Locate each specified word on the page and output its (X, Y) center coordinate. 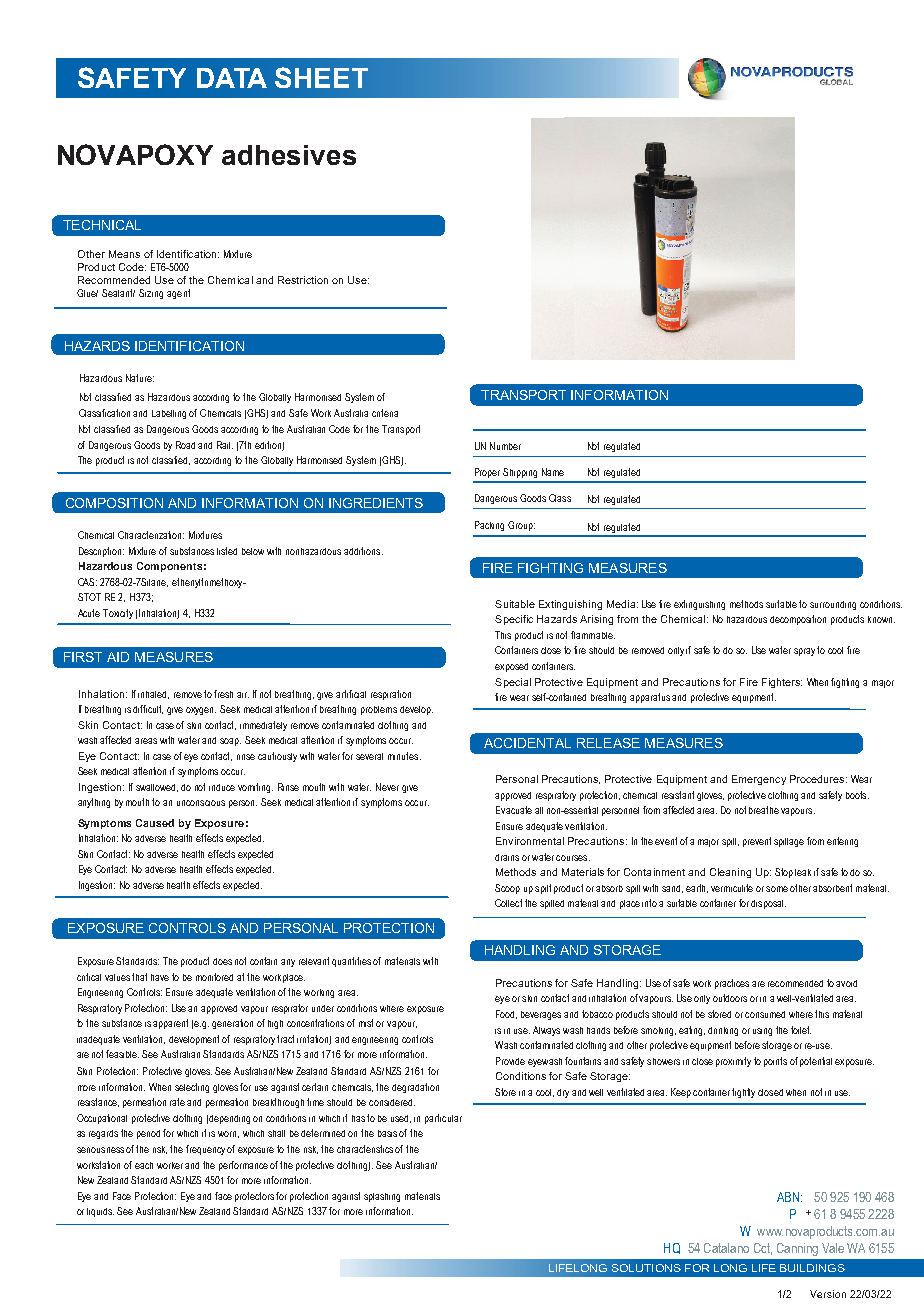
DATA (232, 78)
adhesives (289, 155)
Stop (784, 873)
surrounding (833, 605)
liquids (100, 1212)
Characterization (151, 535)
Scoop (507, 889)
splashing (382, 1197)
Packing (489, 526)
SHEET (321, 77)
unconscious (201, 803)
